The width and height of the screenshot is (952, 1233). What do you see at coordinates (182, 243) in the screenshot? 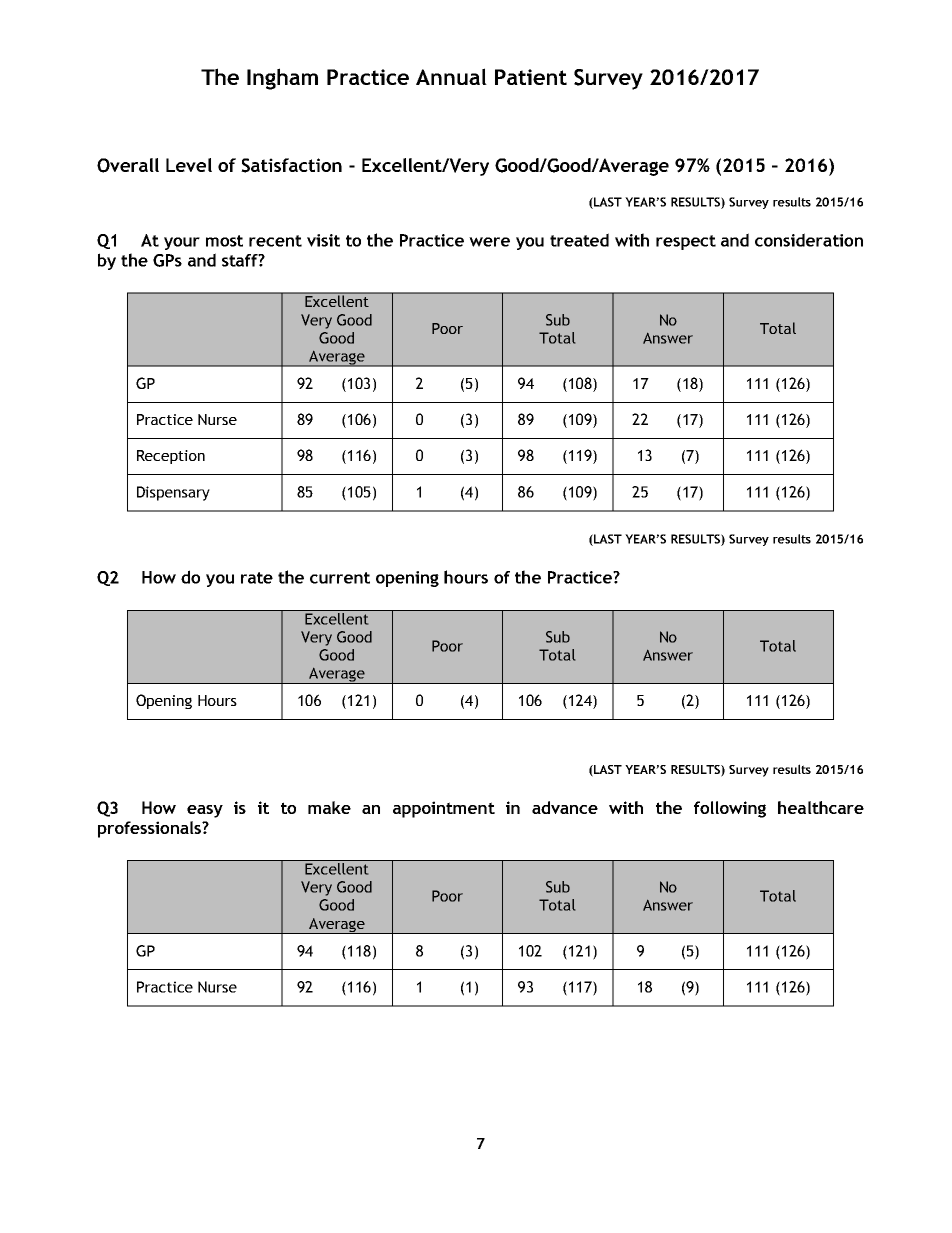
I see `your` at bounding box center [182, 243].
